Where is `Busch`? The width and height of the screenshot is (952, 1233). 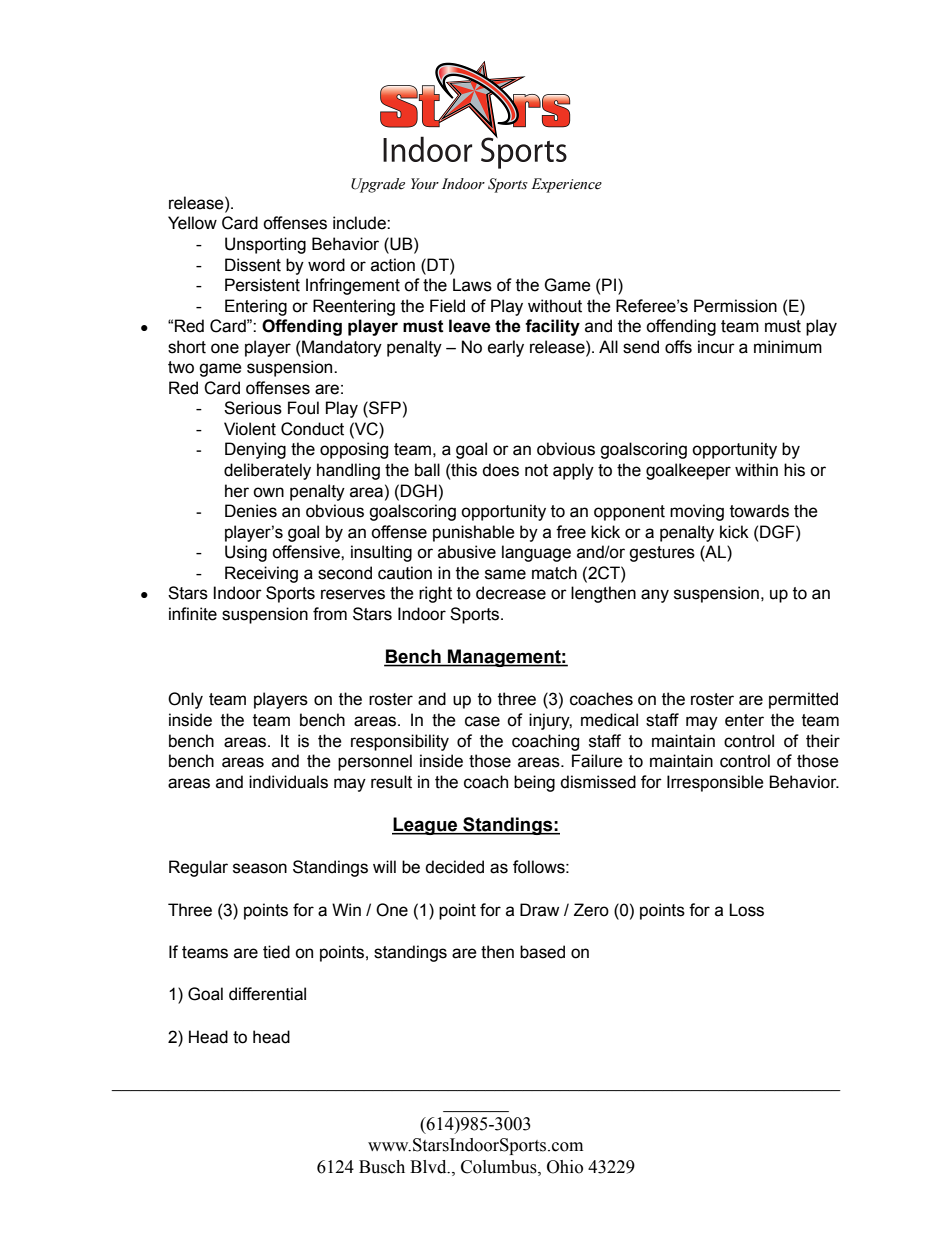
Busch is located at coordinates (382, 1167).
